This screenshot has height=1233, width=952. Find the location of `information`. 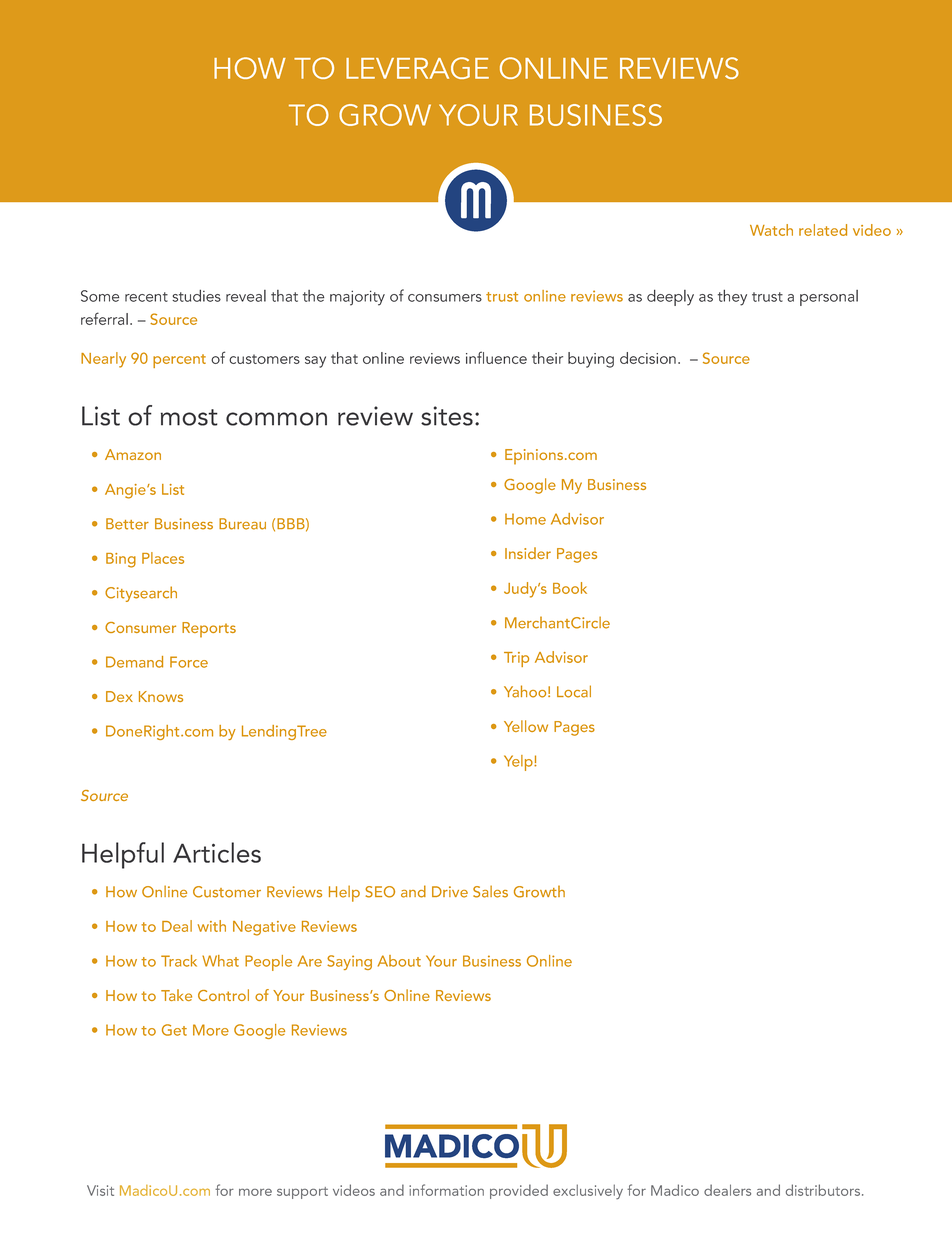

information is located at coordinates (446, 1190).
